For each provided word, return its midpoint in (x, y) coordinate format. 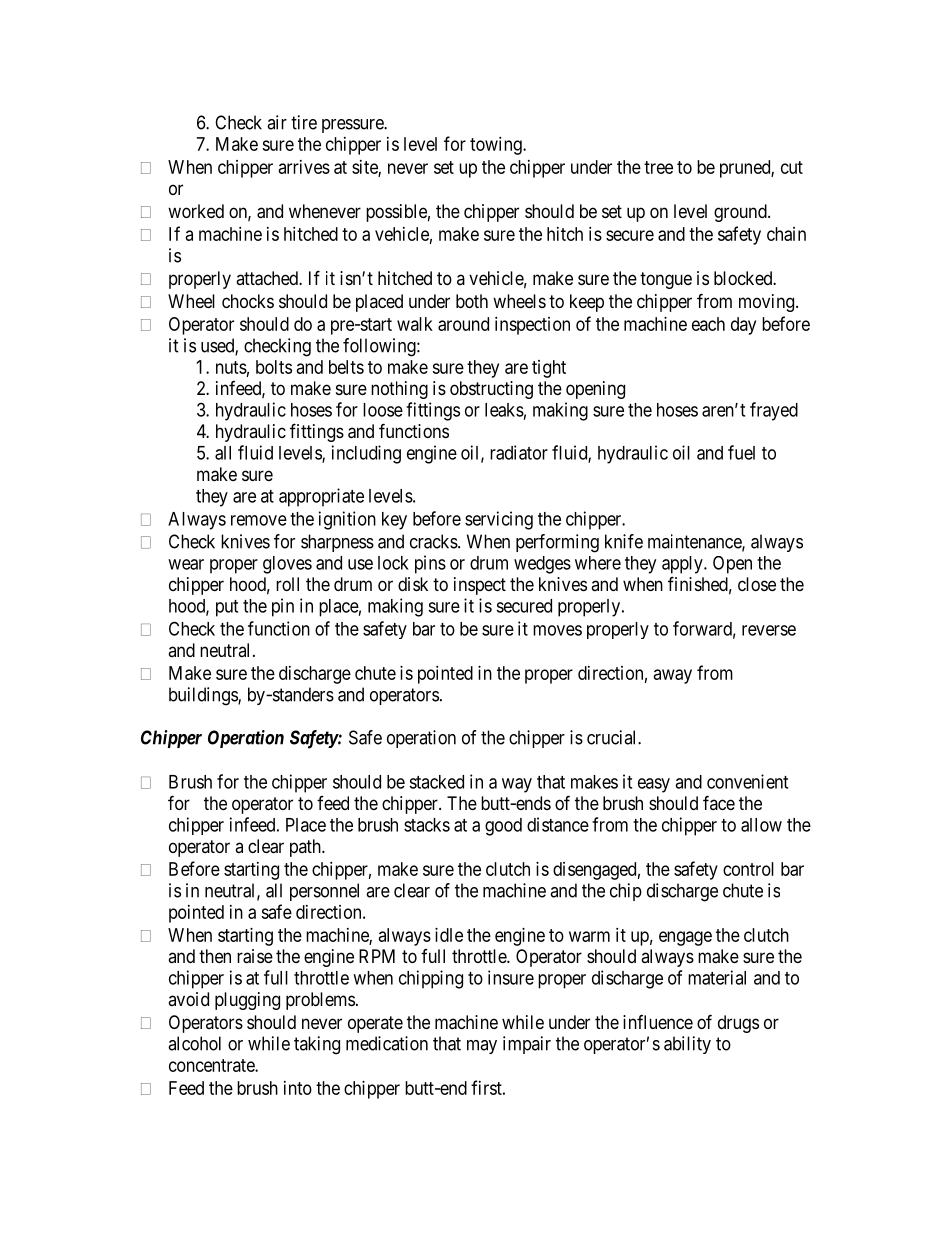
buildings (204, 696)
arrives (304, 167)
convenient (747, 781)
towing (497, 146)
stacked (436, 782)
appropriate (321, 497)
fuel (741, 452)
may (482, 1047)
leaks (504, 410)
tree (658, 167)
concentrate (212, 1065)
